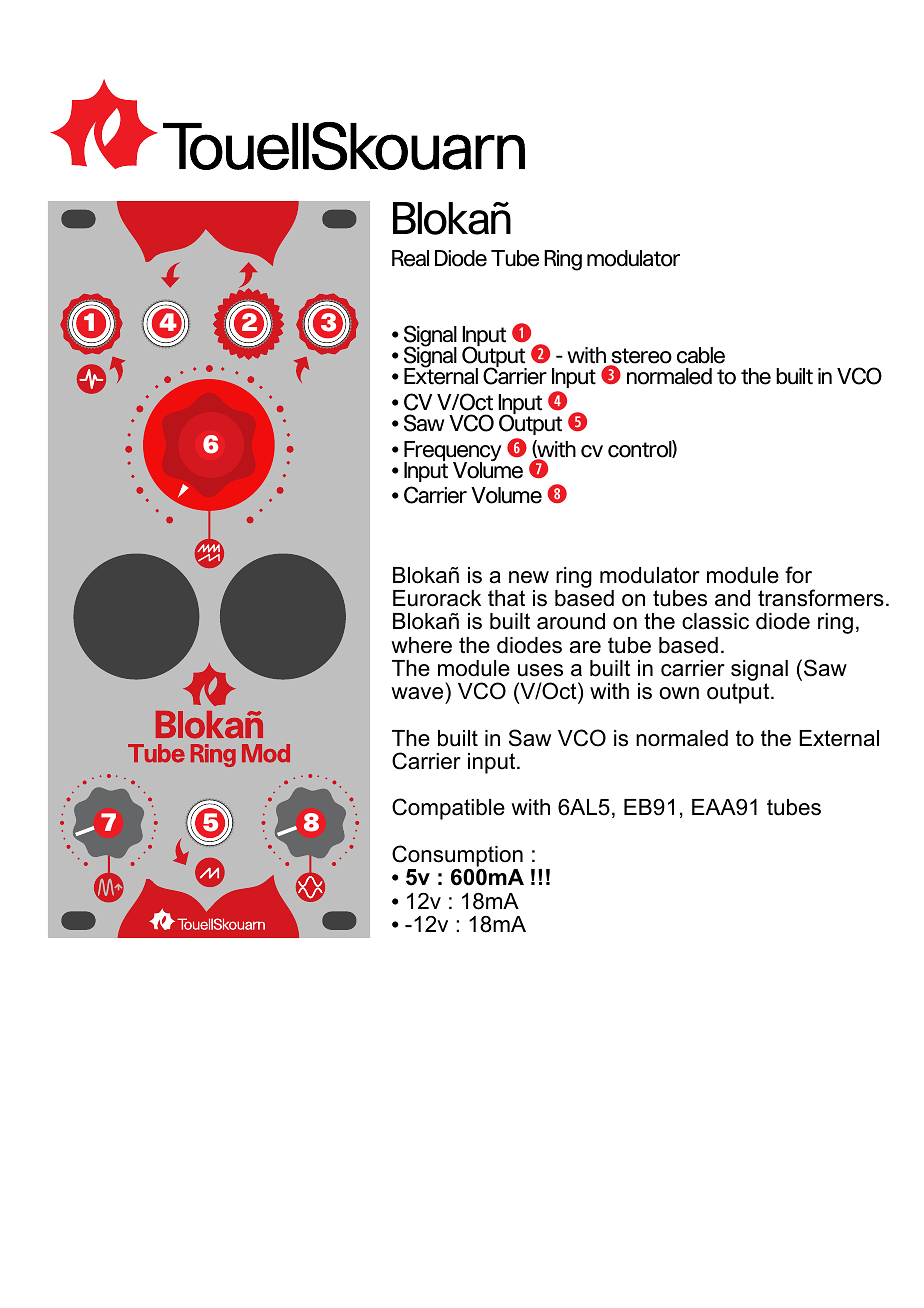 The width and height of the screenshot is (924, 1308). What do you see at coordinates (457, 856) in the screenshot?
I see `Consumption` at bounding box center [457, 856].
